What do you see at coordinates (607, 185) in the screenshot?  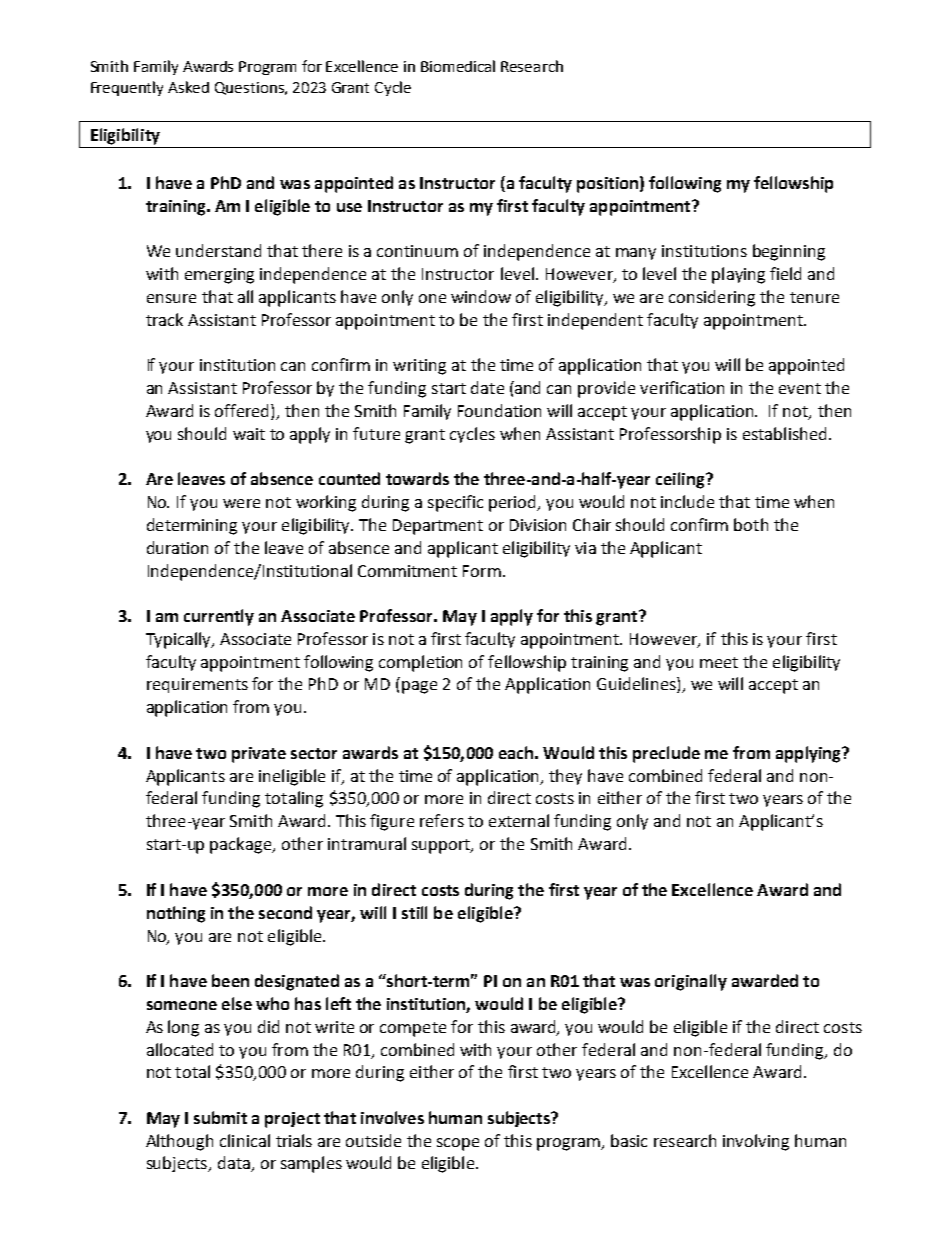 I see `position` at bounding box center [607, 185].
